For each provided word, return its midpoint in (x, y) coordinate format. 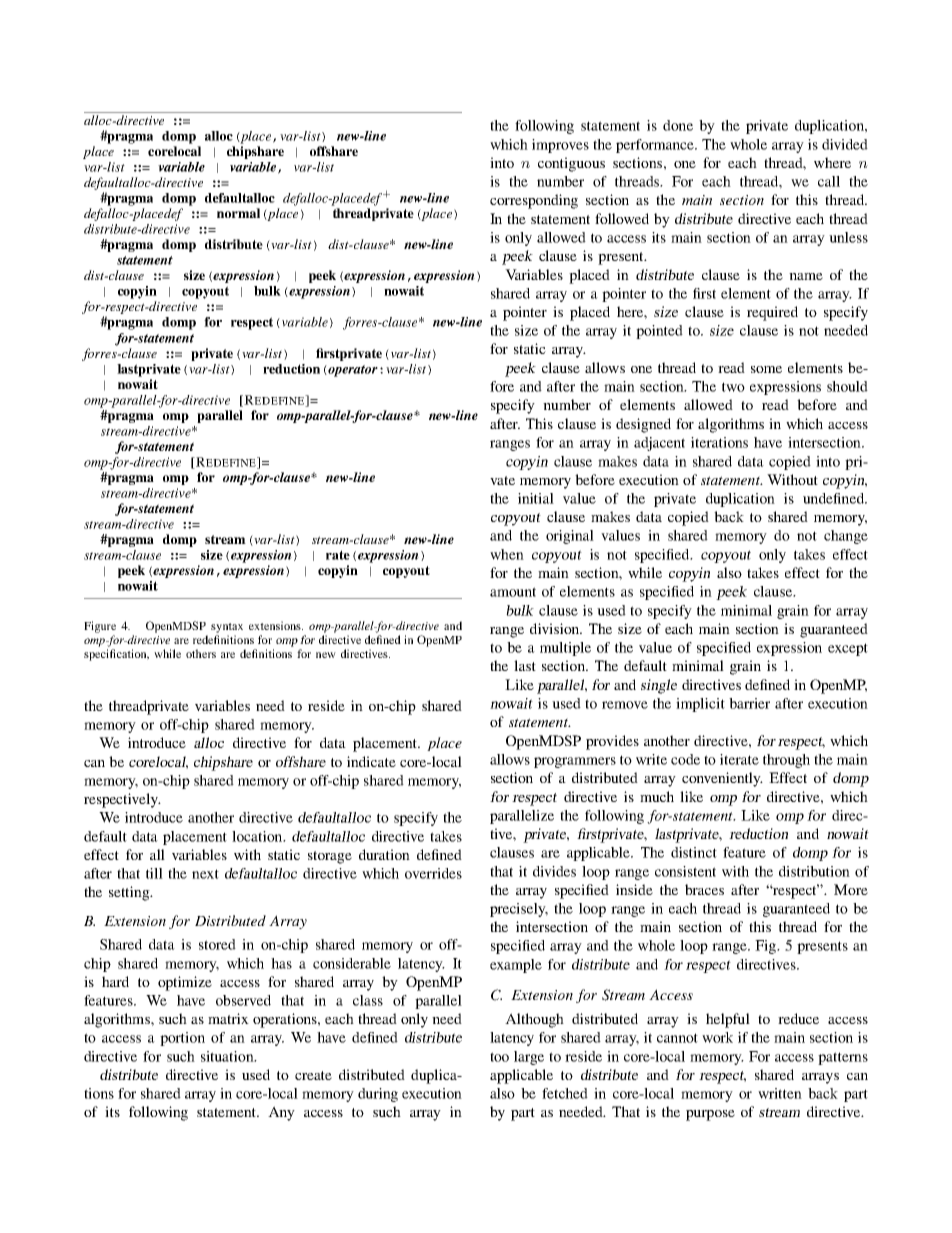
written (780, 1093)
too (499, 1057)
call (829, 181)
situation (228, 1056)
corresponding (534, 201)
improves (560, 146)
